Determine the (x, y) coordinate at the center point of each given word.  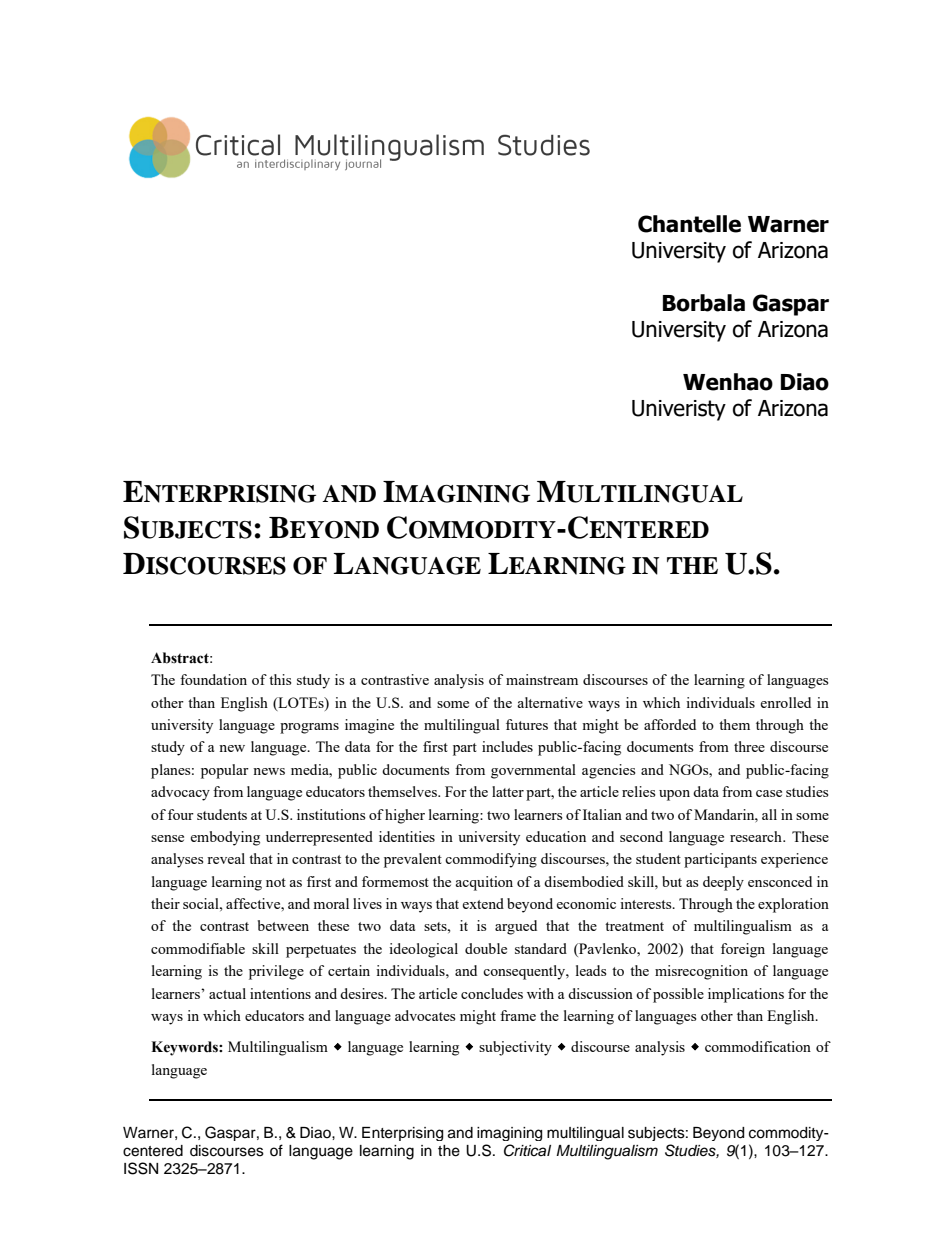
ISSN (141, 1168)
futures (527, 724)
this (280, 679)
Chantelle (689, 224)
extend (483, 903)
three (749, 746)
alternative (550, 702)
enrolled (785, 702)
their (165, 903)
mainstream (542, 679)
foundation (213, 679)
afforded (670, 724)
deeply (723, 883)
